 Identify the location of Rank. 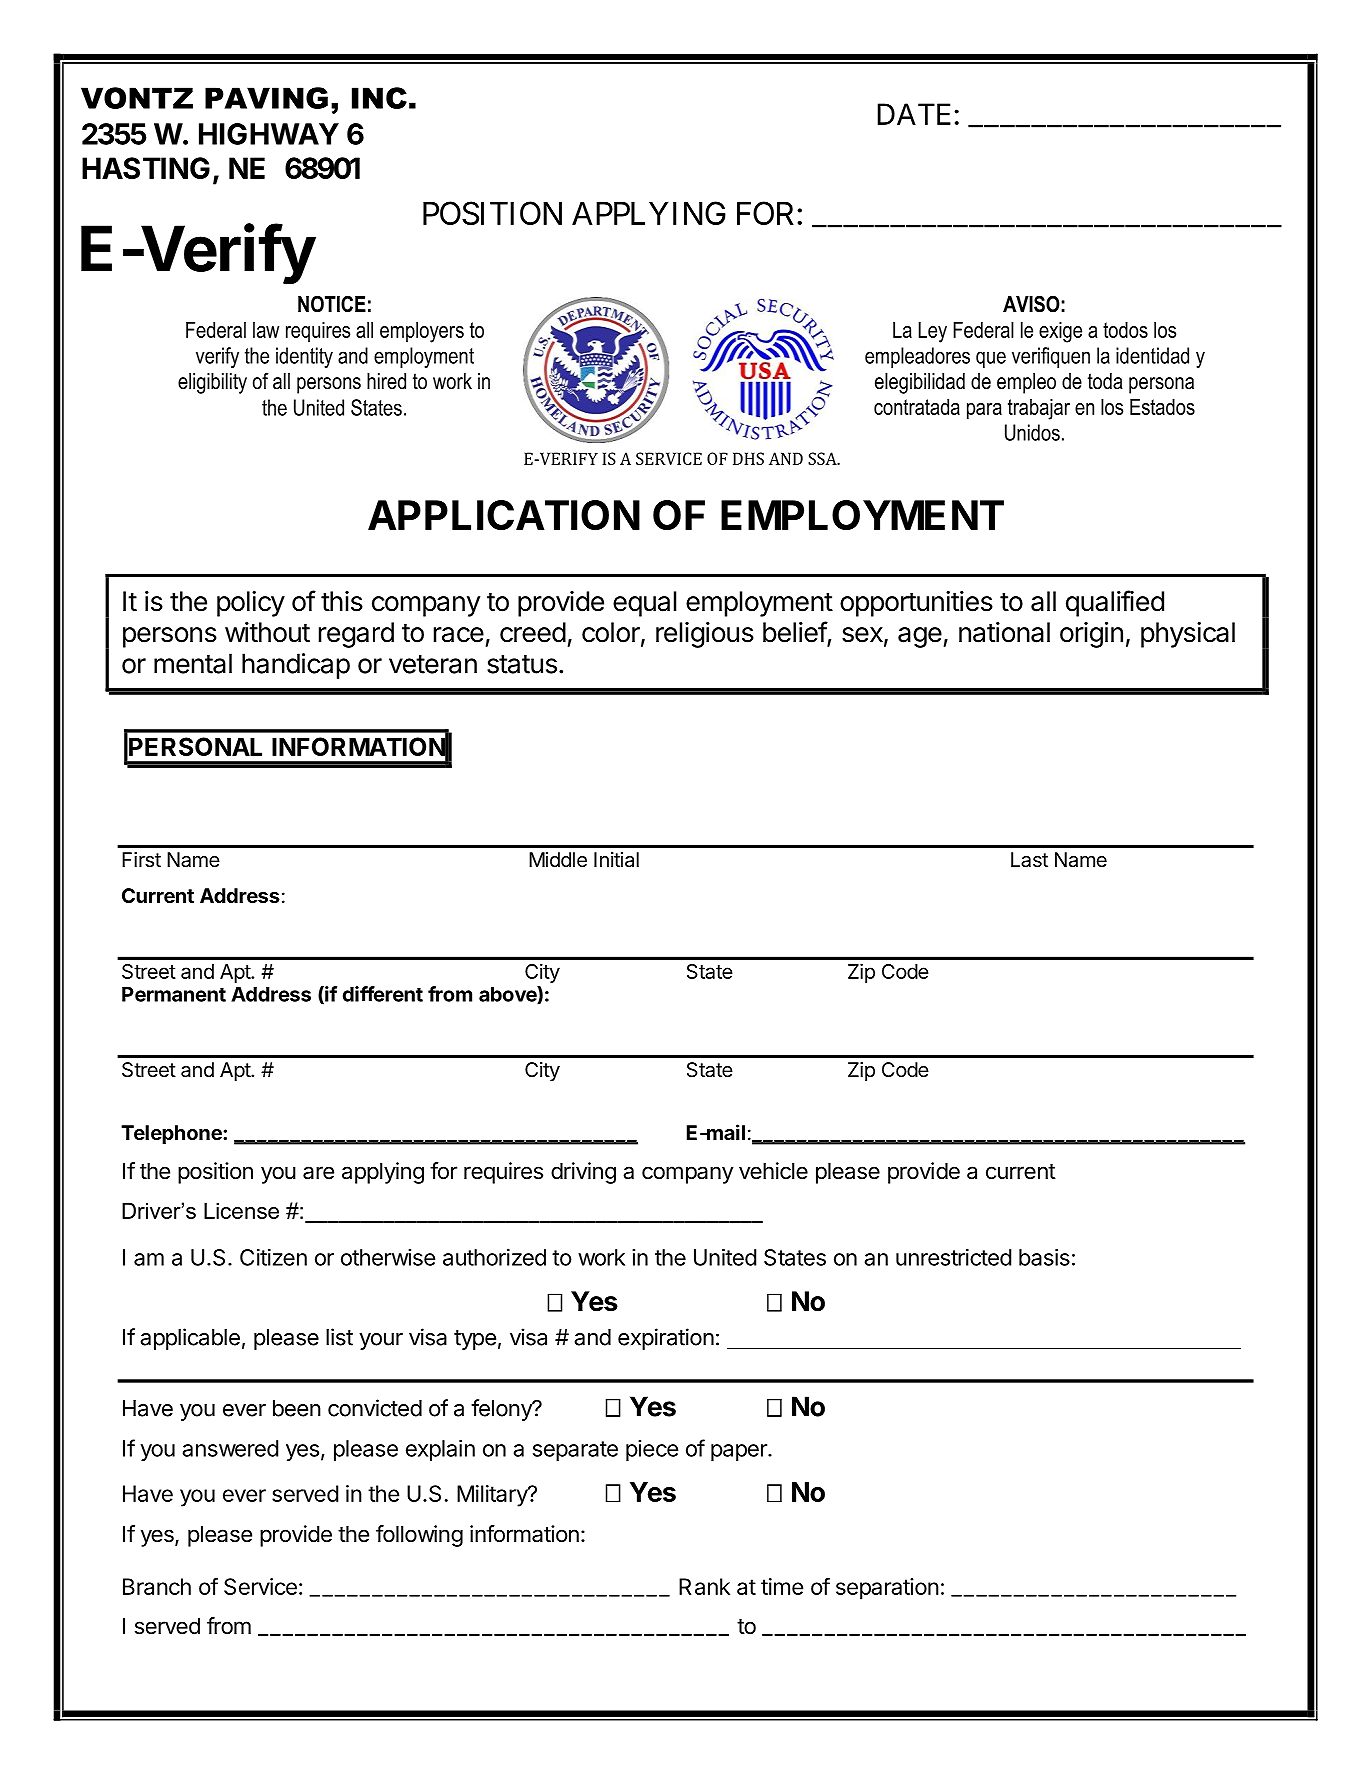
(704, 1586).
